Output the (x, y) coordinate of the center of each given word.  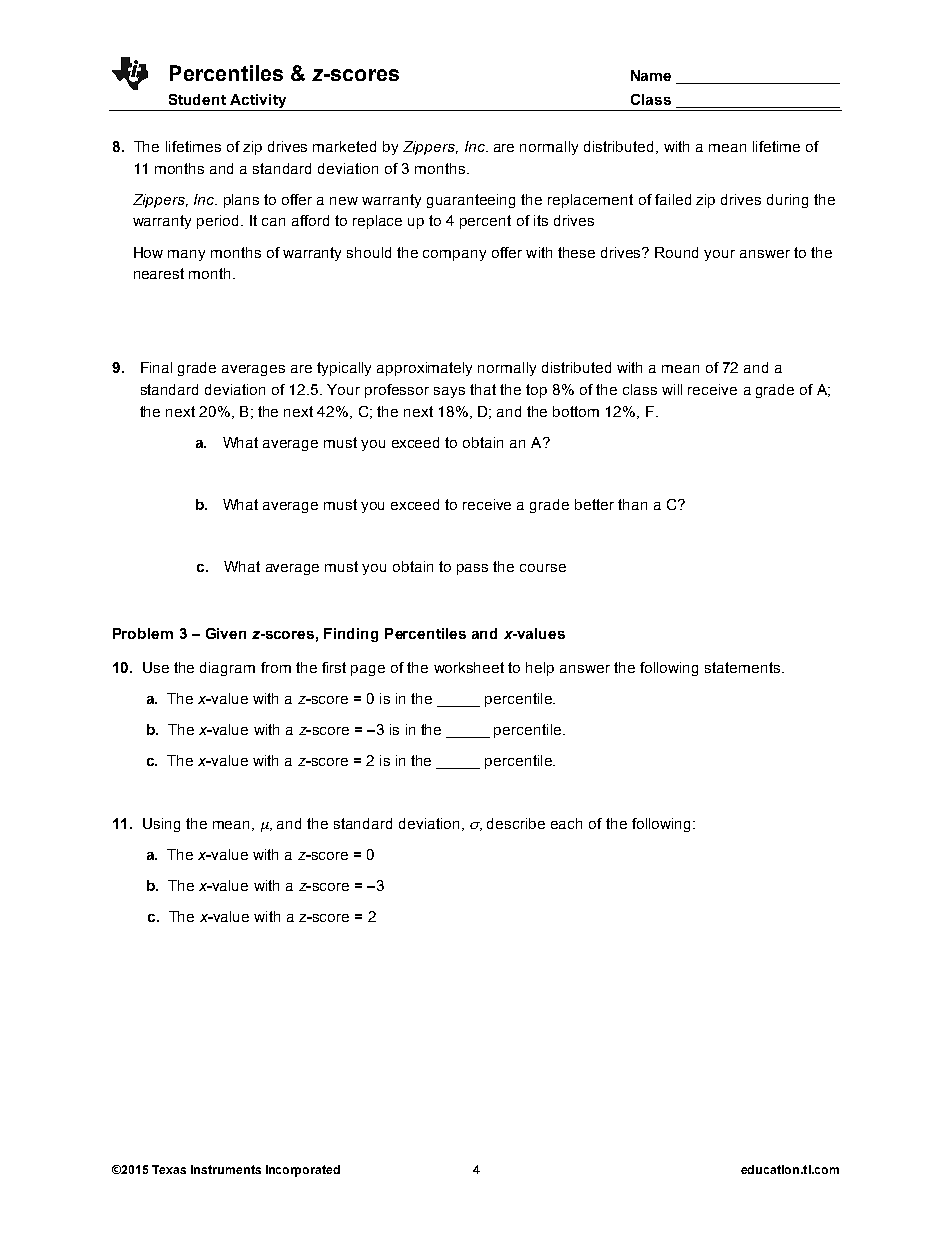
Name (651, 75)
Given (226, 633)
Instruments (226, 1169)
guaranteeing (471, 201)
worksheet (469, 667)
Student (197, 99)
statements (744, 667)
